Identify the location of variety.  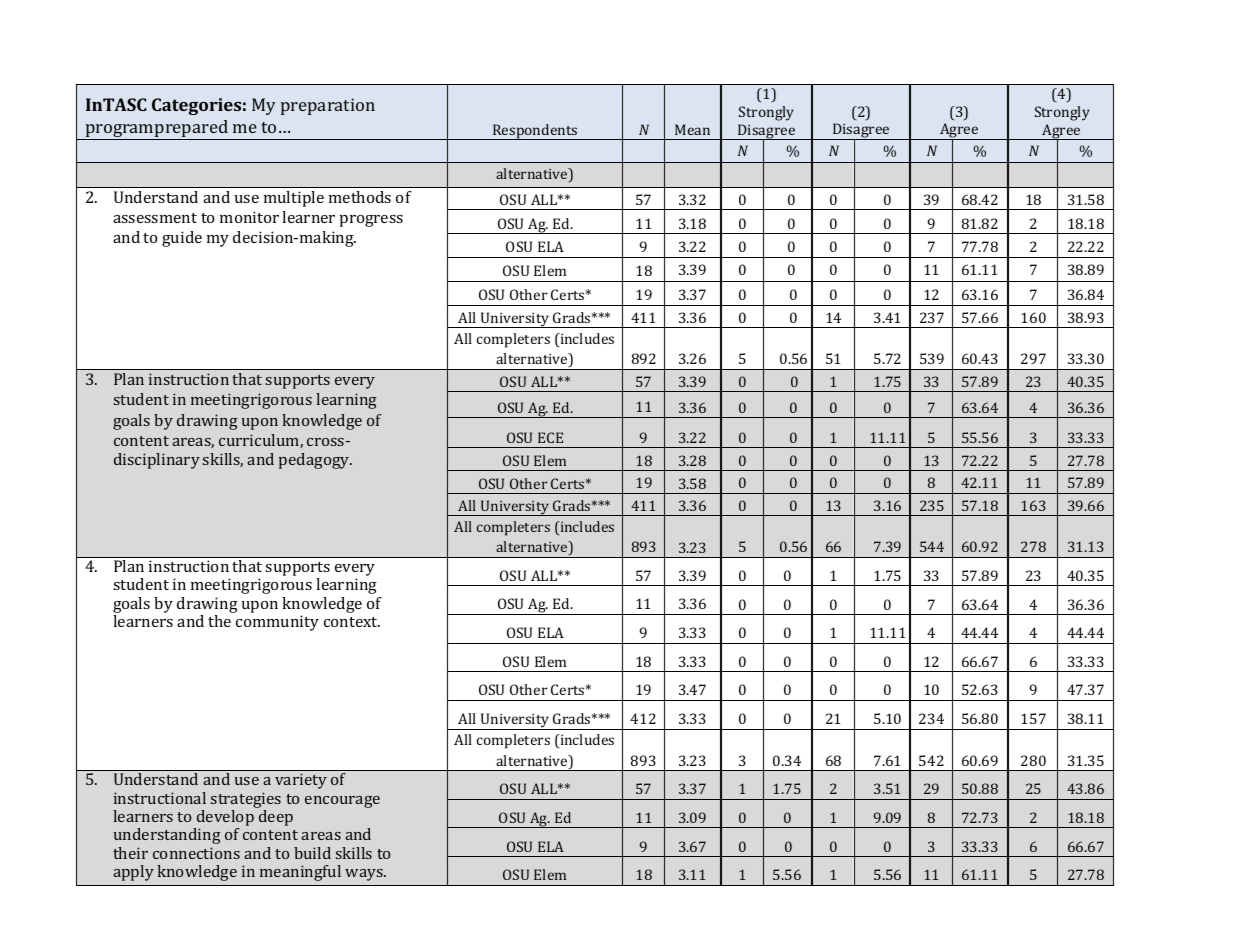
(301, 781).
